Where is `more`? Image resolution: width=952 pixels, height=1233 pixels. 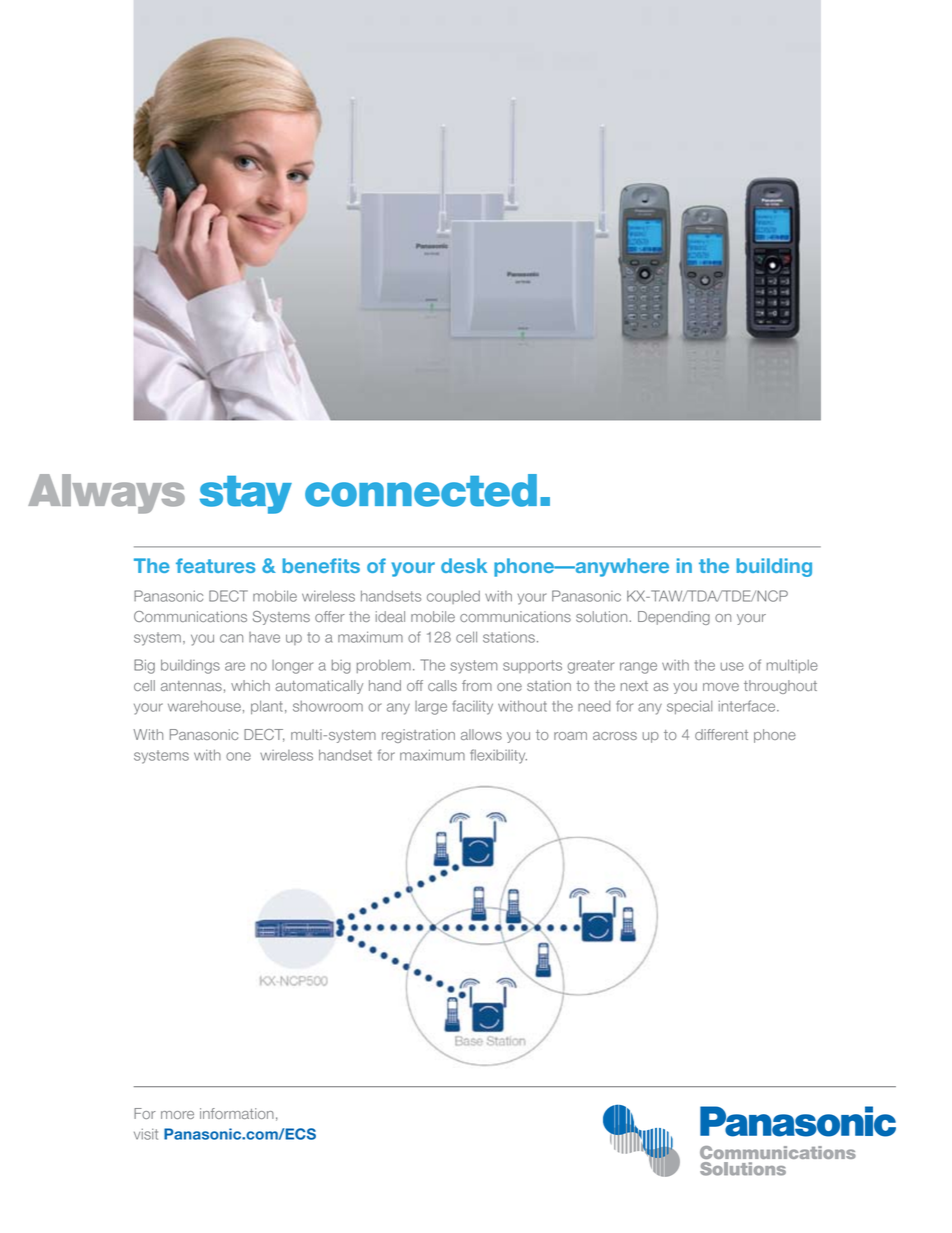
more is located at coordinates (177, 1115).
